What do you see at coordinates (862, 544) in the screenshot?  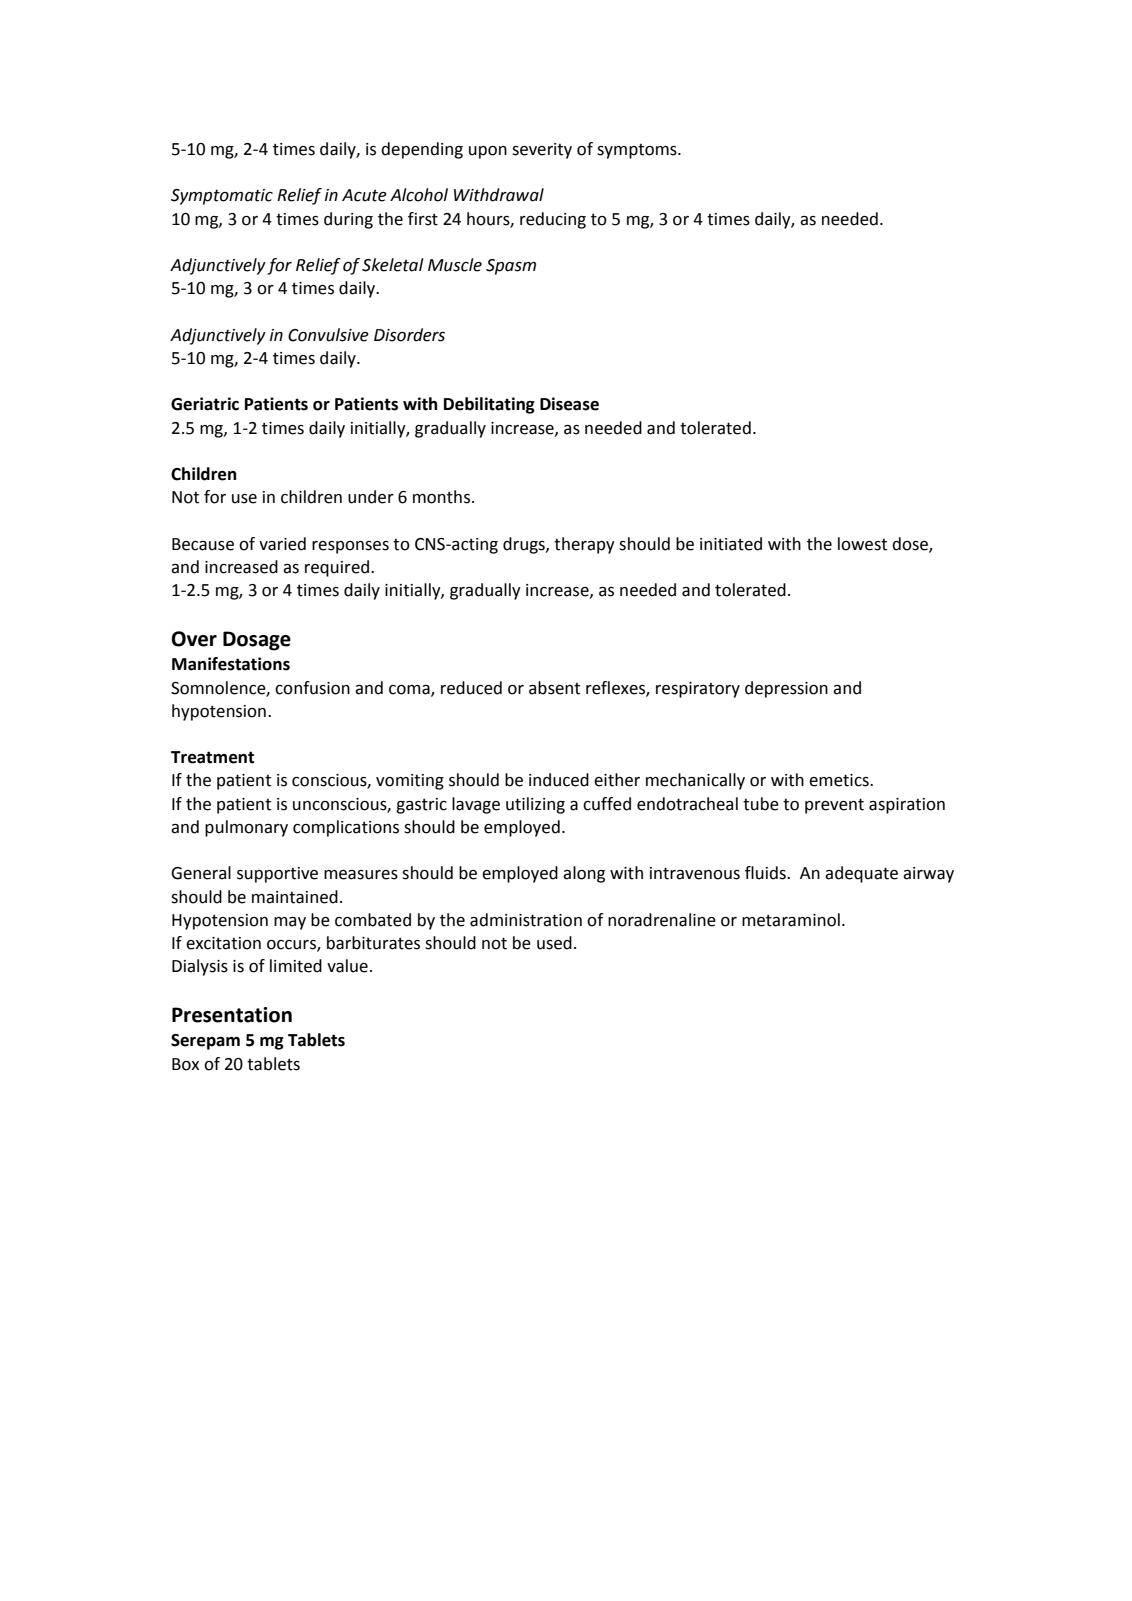 I see `lowest` at bounding box center [862, 544].
